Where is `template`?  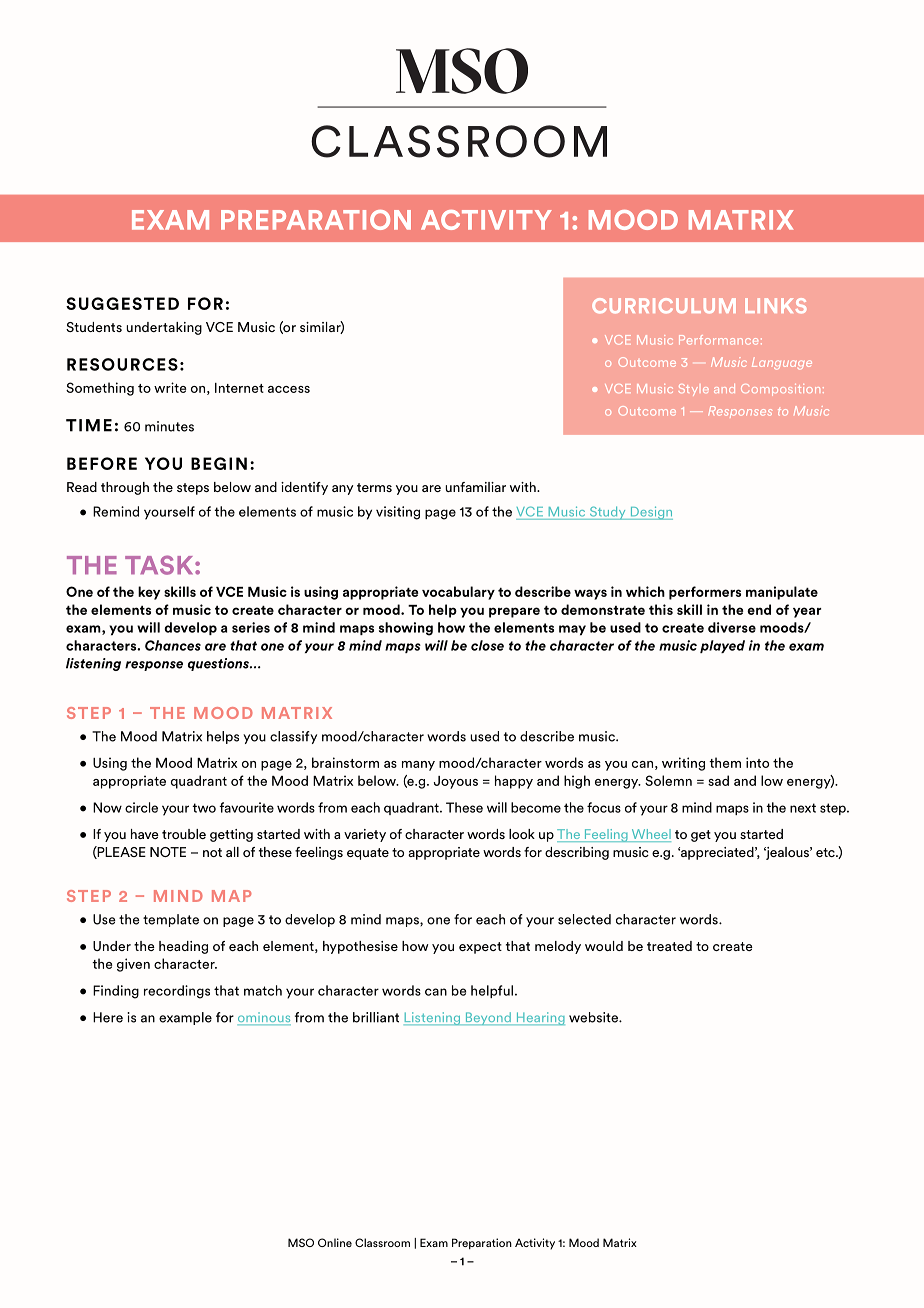
template is located at coordinates (171, 920).
